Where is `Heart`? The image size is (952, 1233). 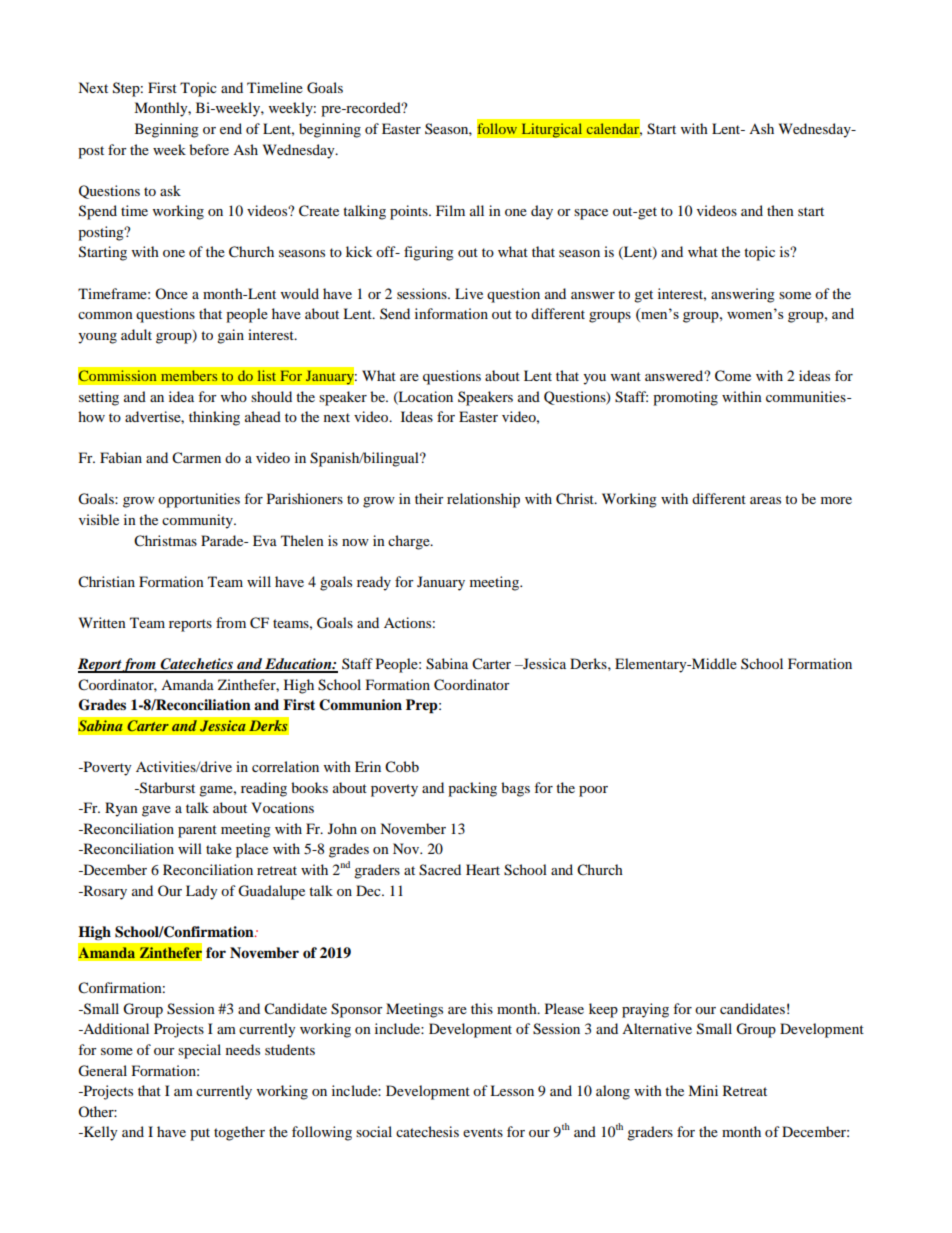
Heart is located at coordinates (483, 869).
